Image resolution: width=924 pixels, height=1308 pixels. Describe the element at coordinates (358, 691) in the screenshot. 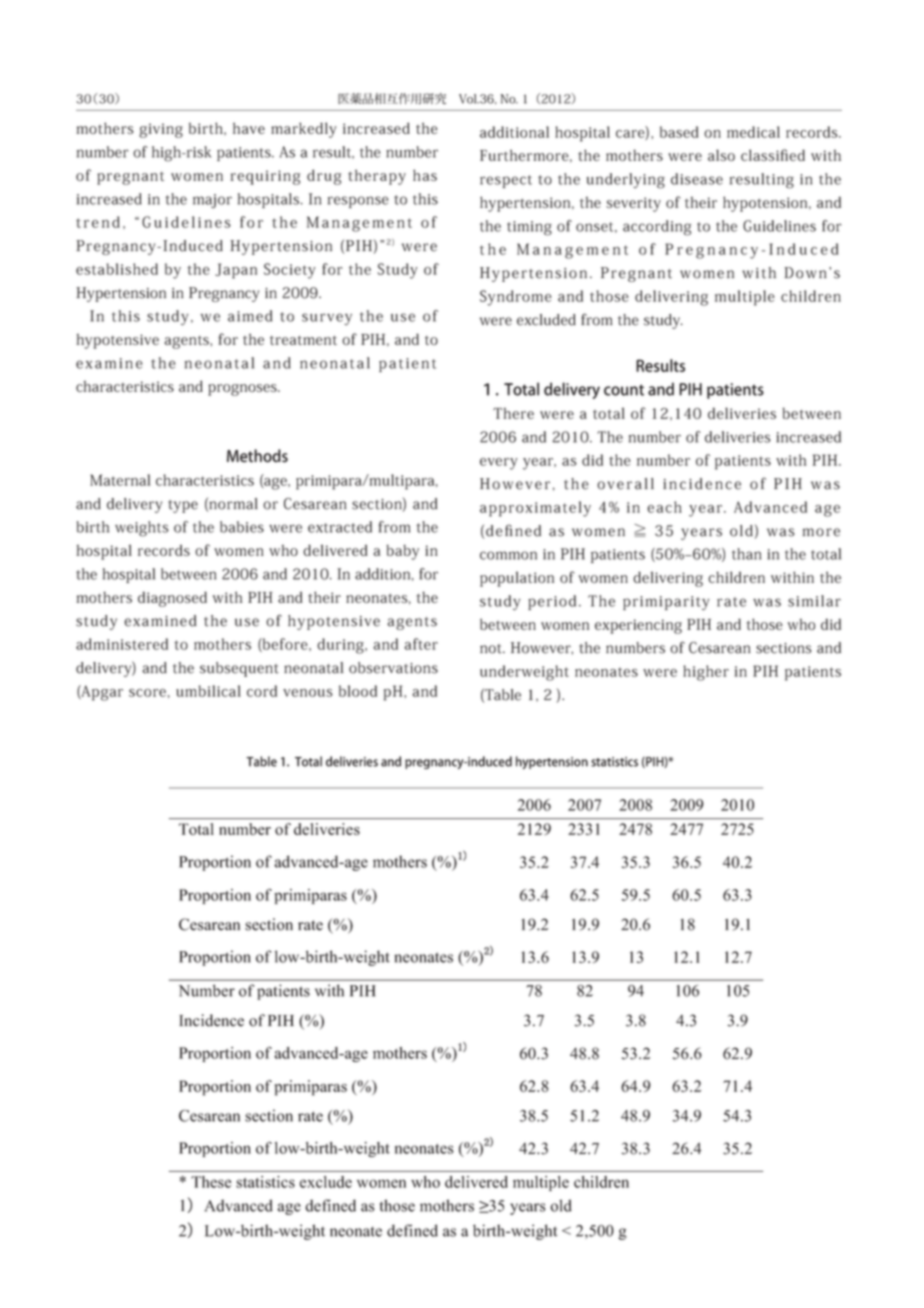

I see `blood` at that location.
